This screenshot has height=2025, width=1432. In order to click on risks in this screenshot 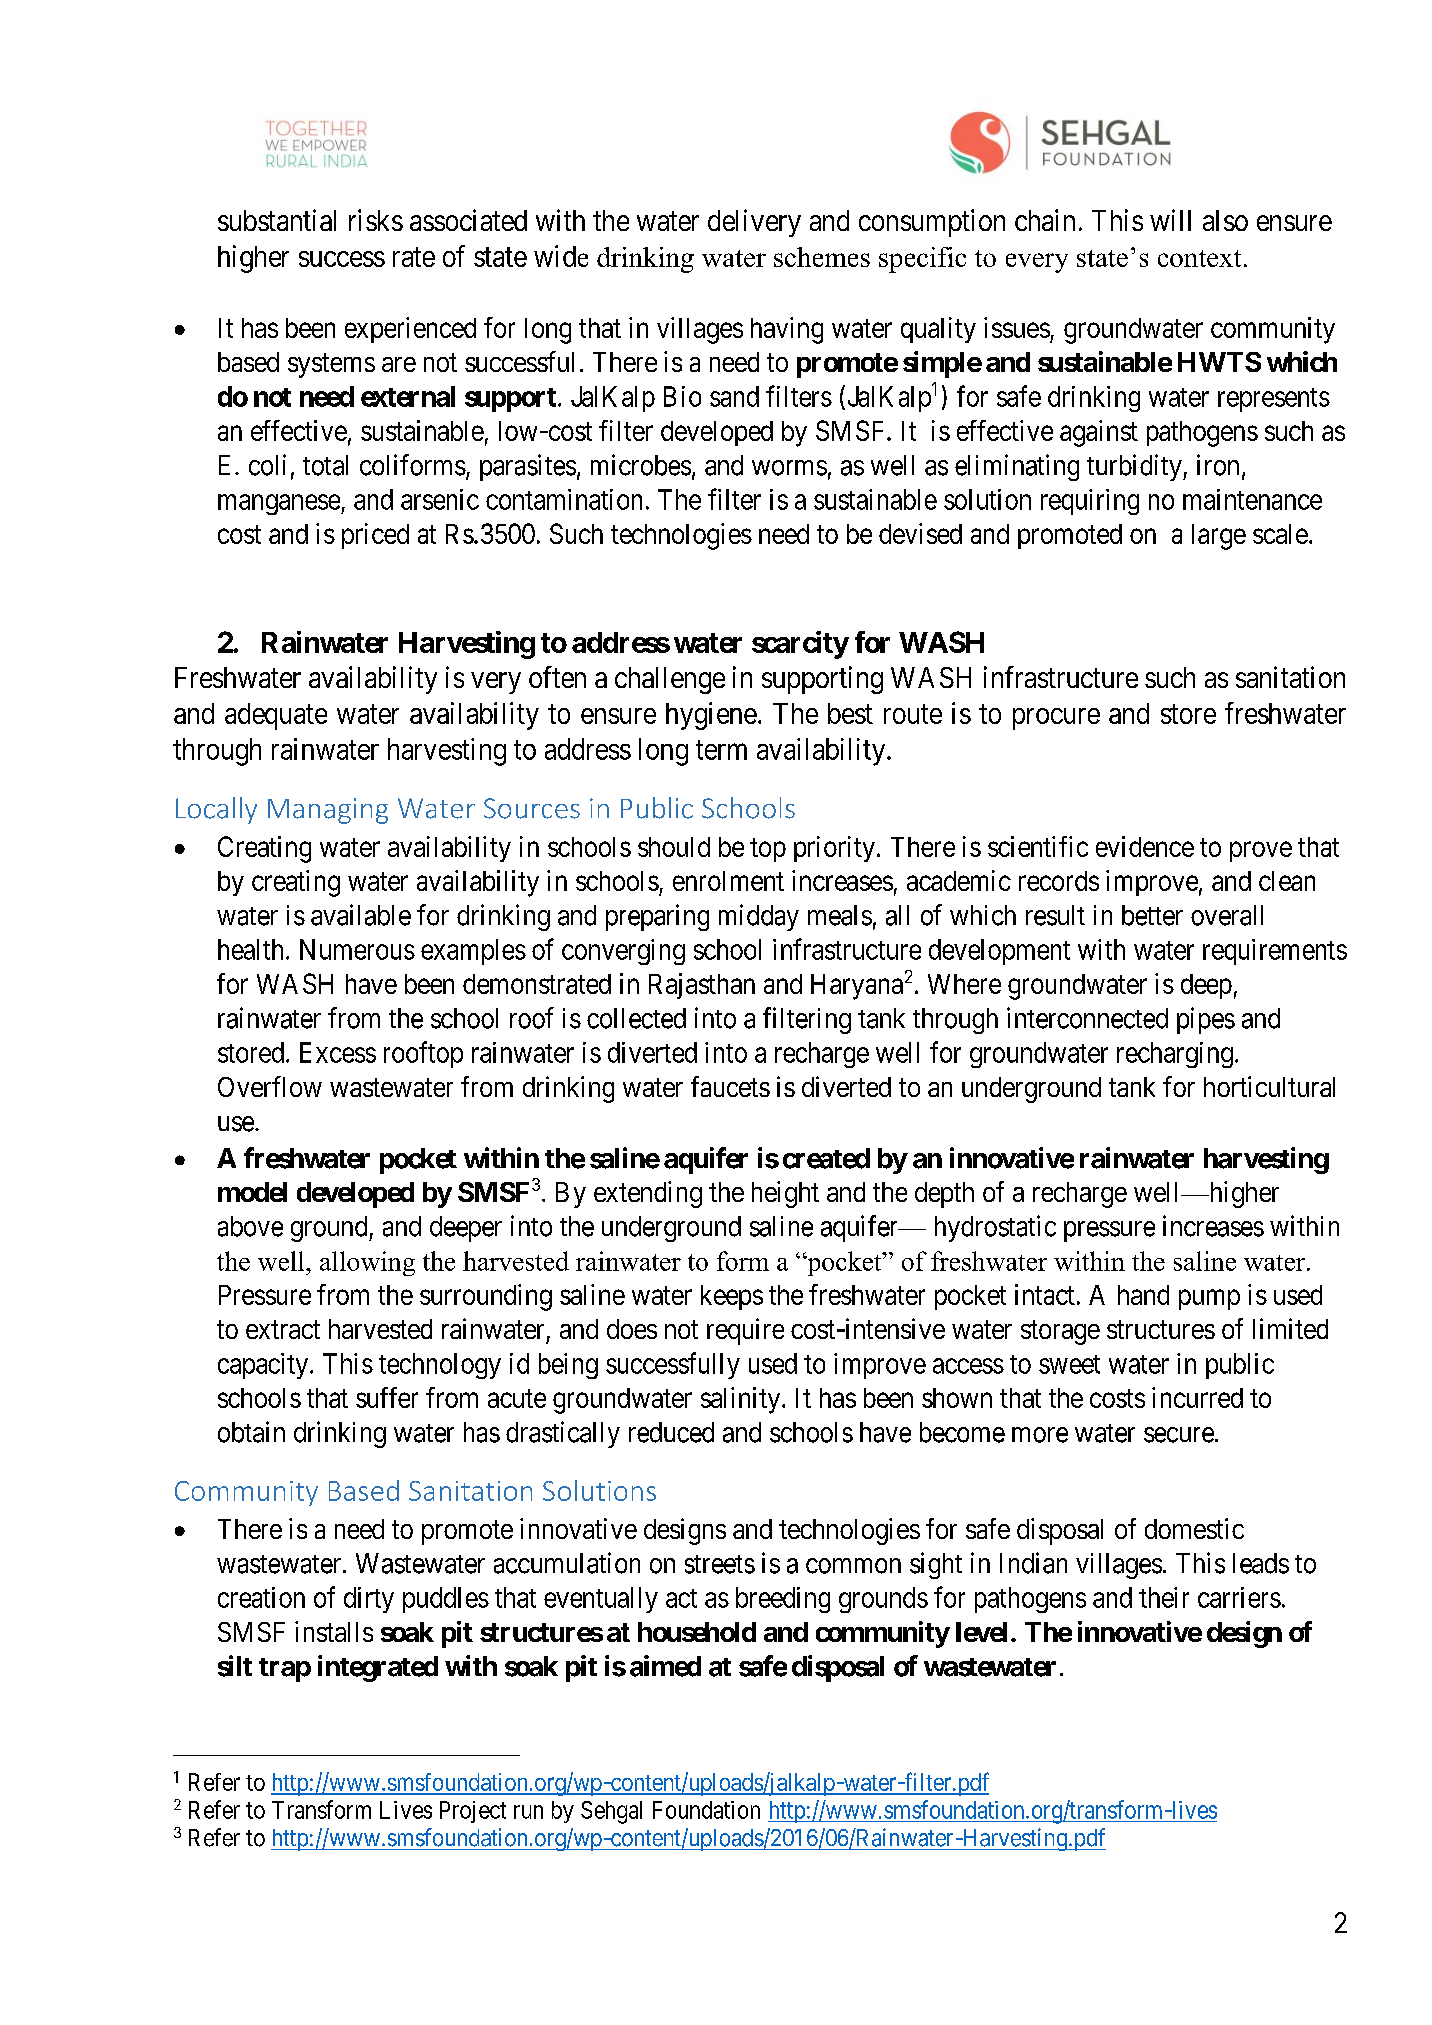, I will do `click(376, 220)`.
